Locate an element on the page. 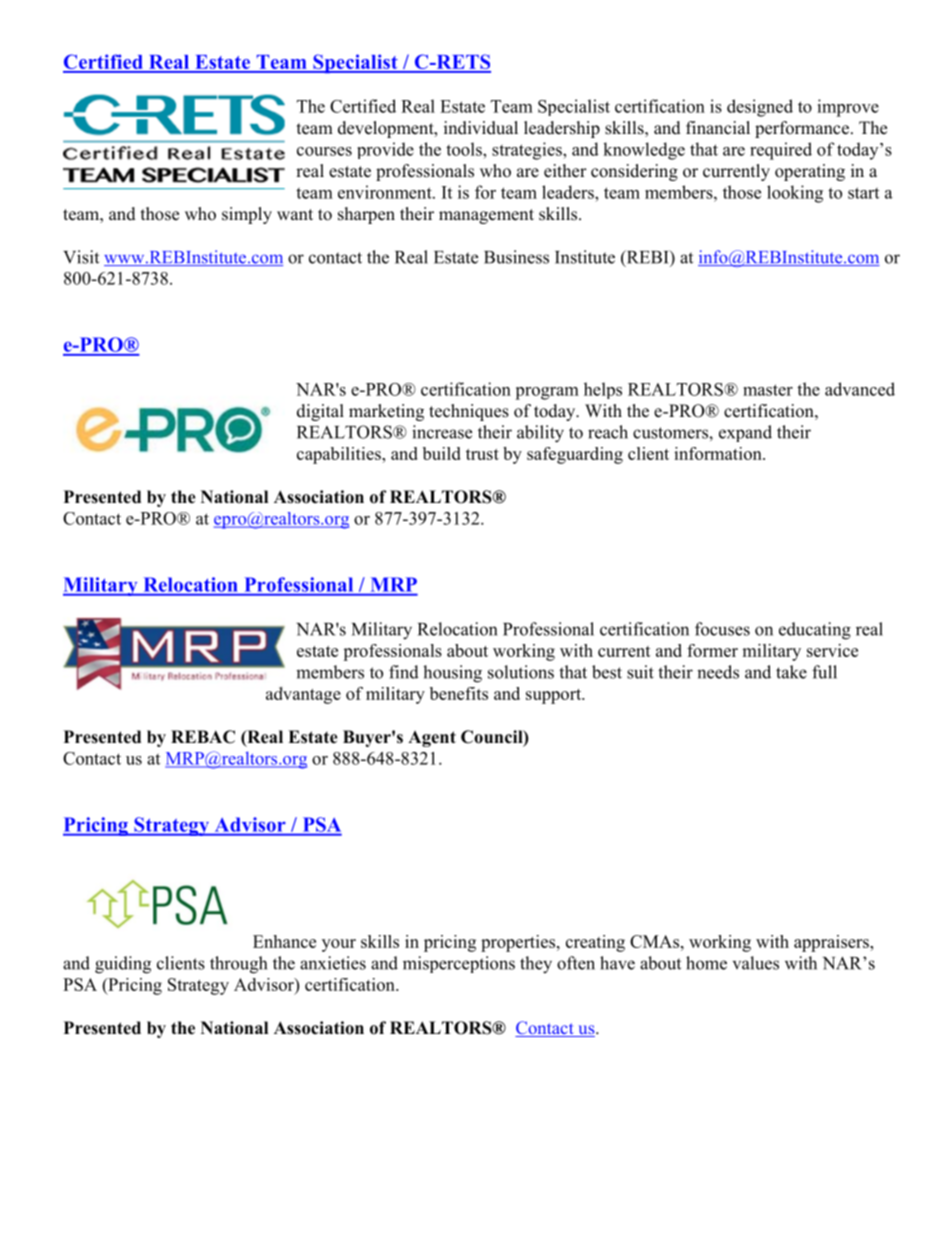  expand is located at coordinates (745, 433).
